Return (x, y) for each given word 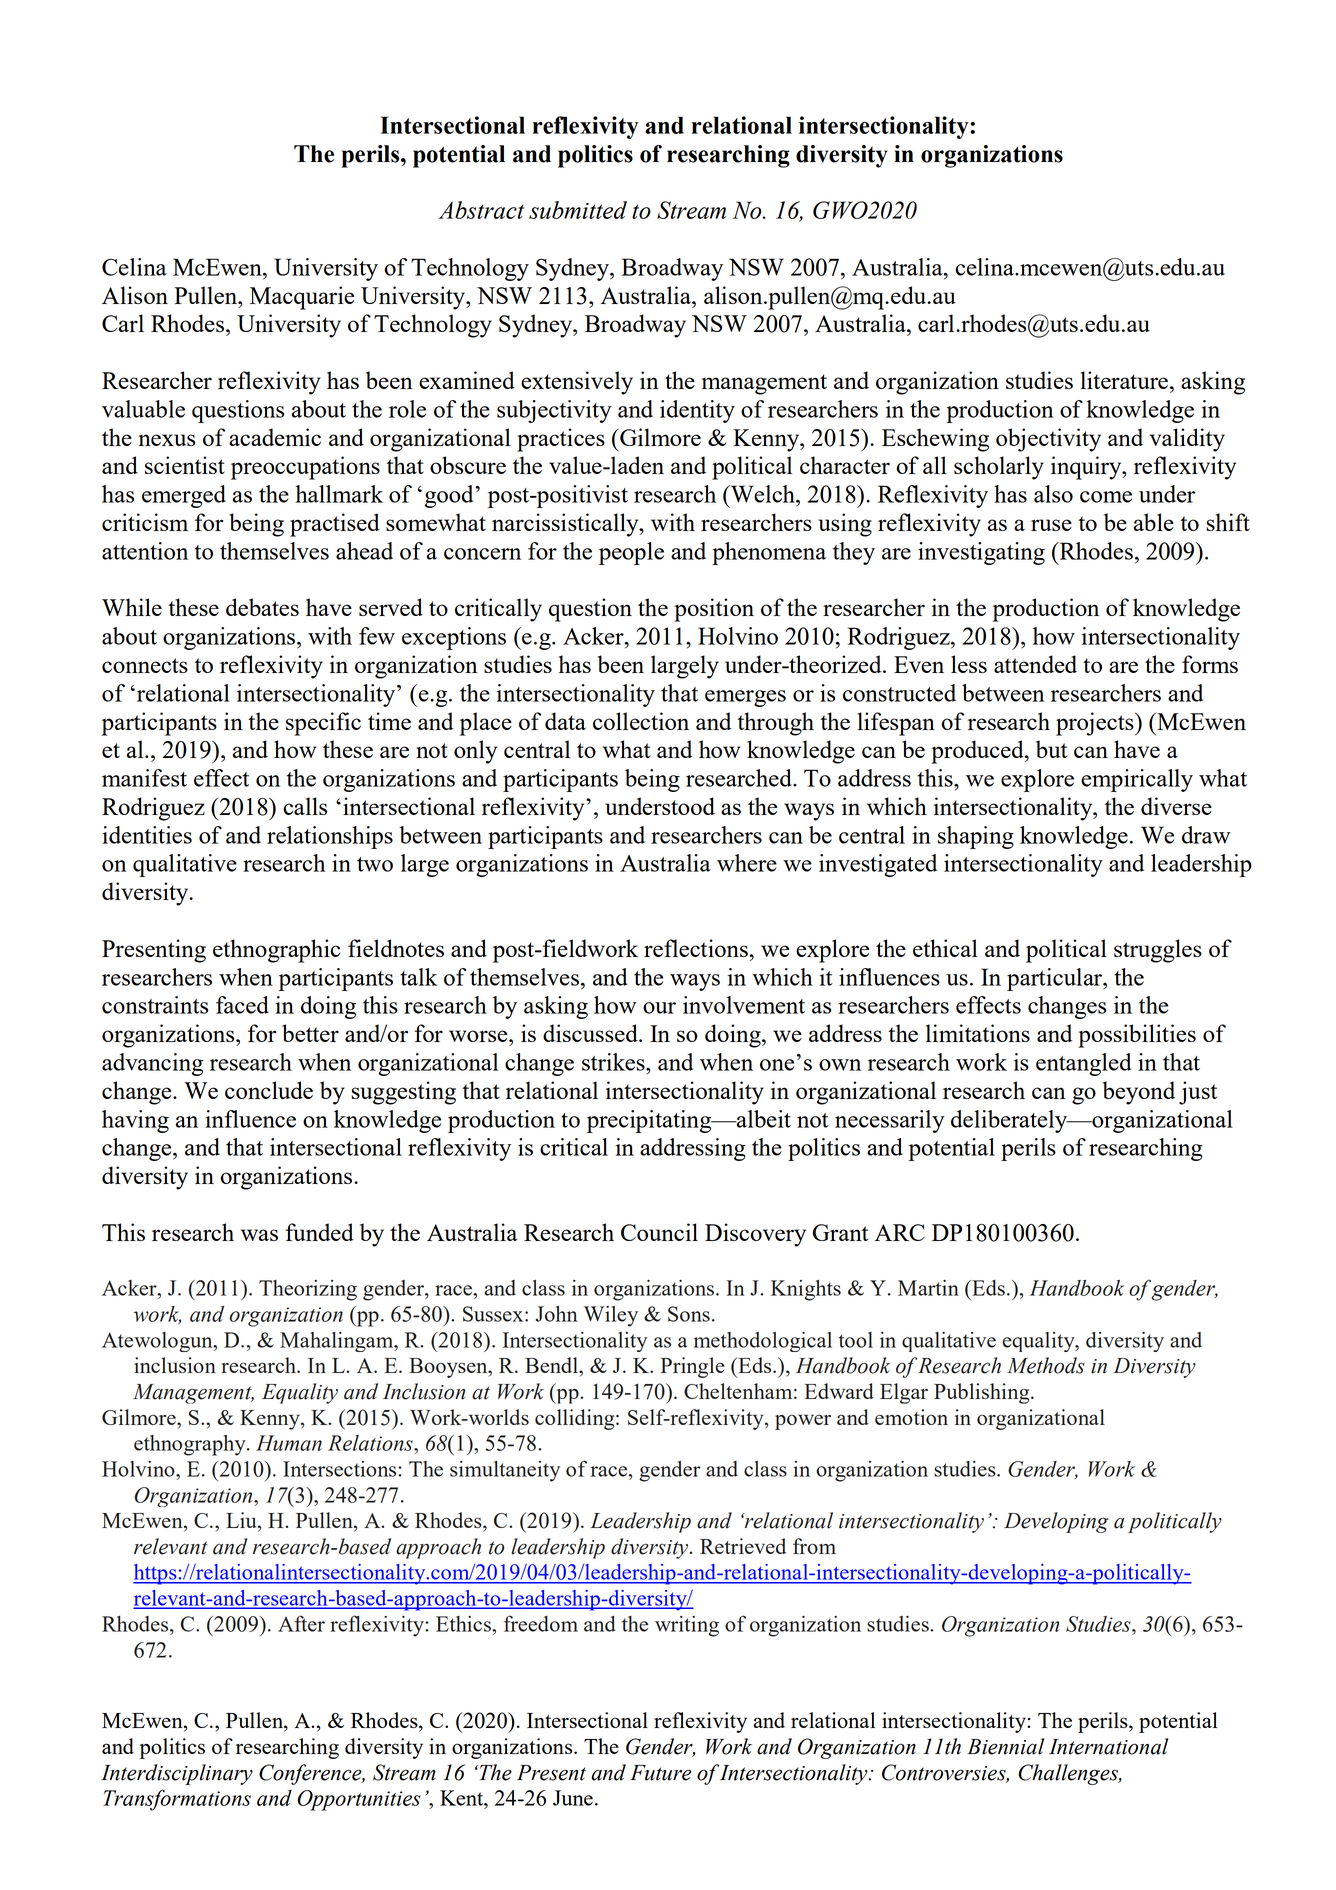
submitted (578, 210)
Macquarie (302, 298)
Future (660, 1773)
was (259, 1235)
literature (1124, 380)
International (1108, 1746)
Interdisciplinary (177, 1774)
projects (1096, 724)
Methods (1046, 1365)
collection (641, 721)
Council (659, 1232)
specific (323, 724)
